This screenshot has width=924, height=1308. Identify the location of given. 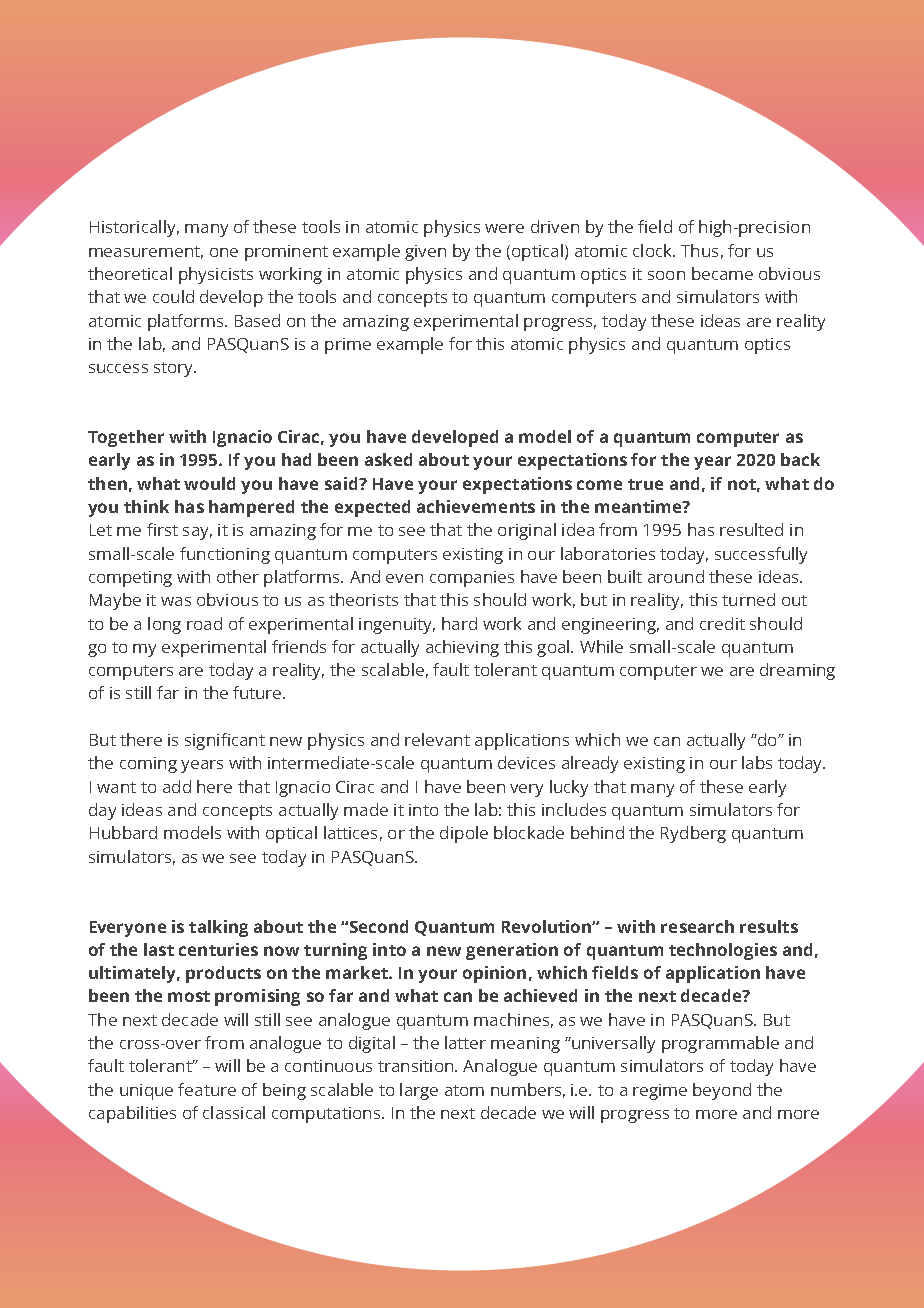
(425, 253).
